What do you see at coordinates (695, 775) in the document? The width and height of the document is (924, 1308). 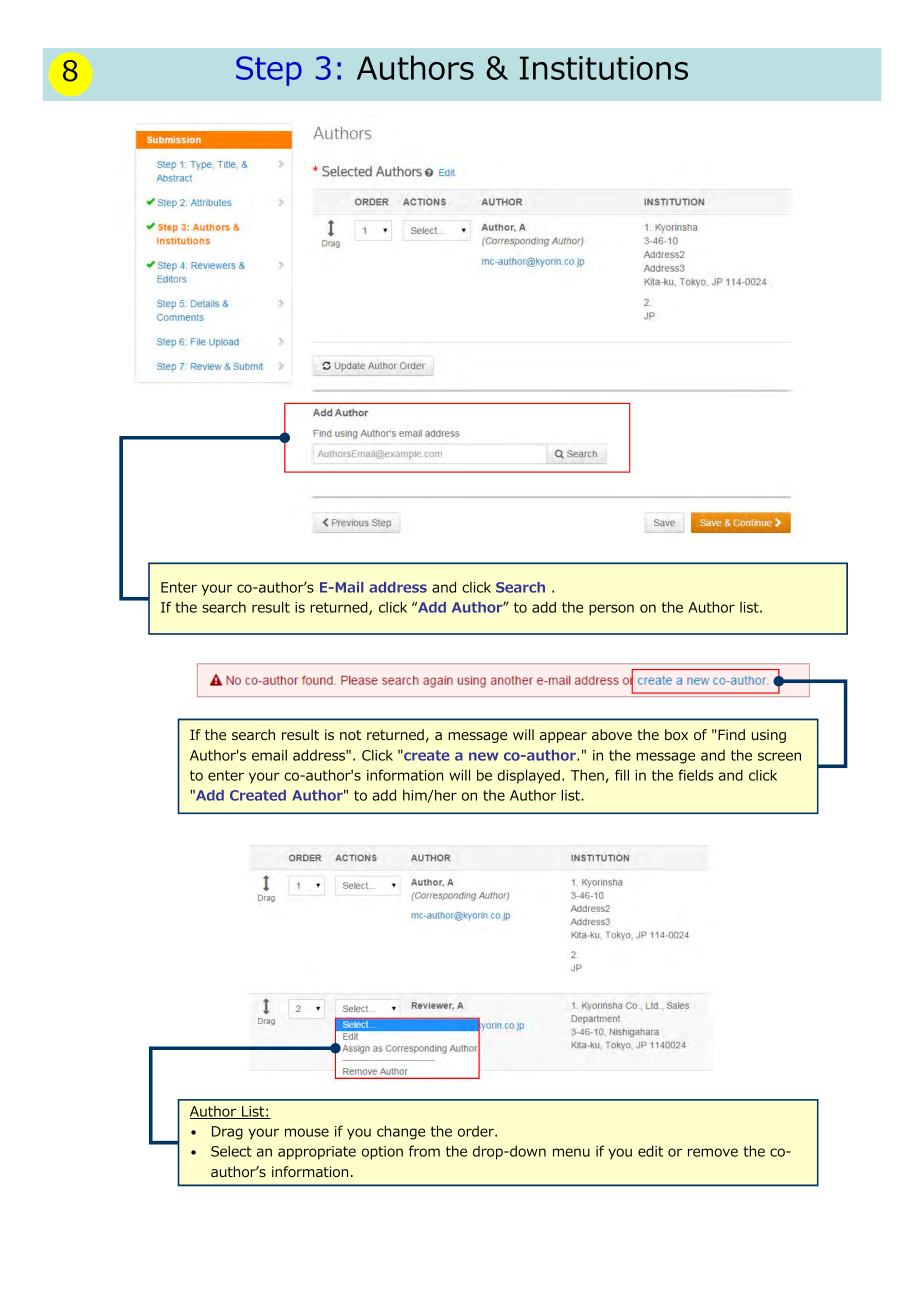 I see `fields` at bounding box center [695, 775].
